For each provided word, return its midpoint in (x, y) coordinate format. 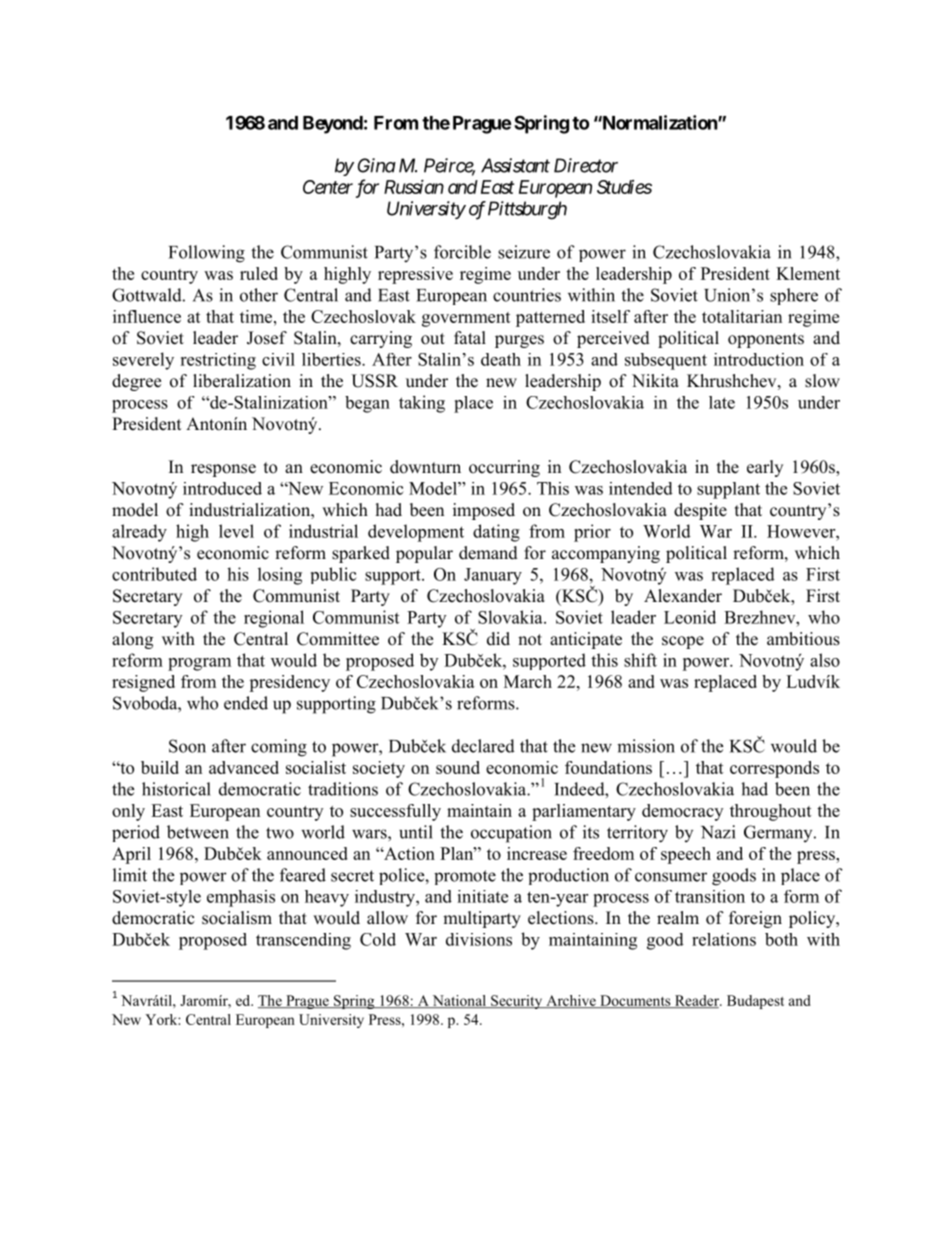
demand (488, 553)
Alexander (683, 596)
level (236, 531)
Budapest (755, 1002)
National (459, 1001)
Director (586, 165)
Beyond (333, 125)
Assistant (515, 165)
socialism (237, 918)
